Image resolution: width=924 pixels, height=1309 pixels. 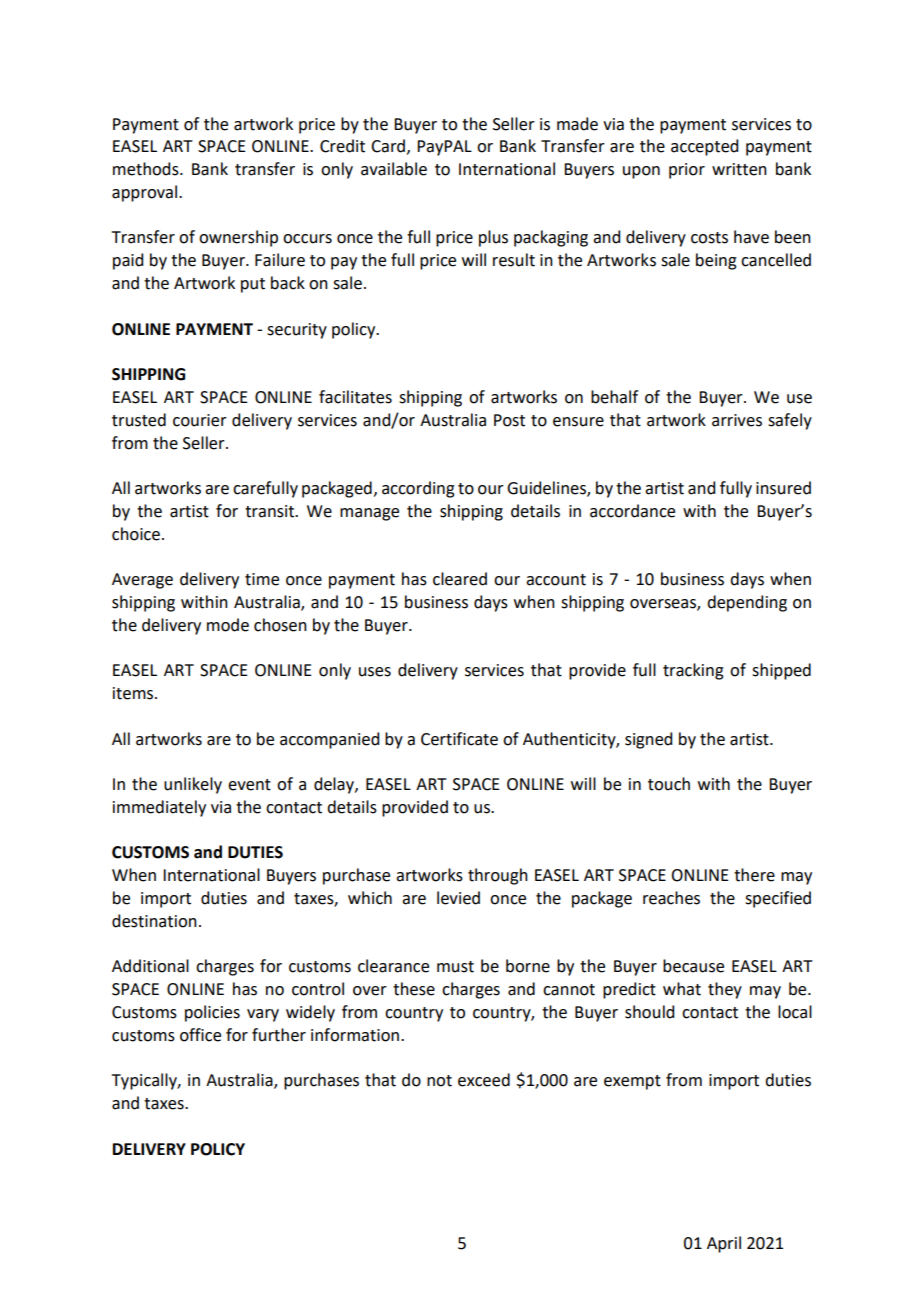 I want to click on office, so click(x=200, y=1035).
